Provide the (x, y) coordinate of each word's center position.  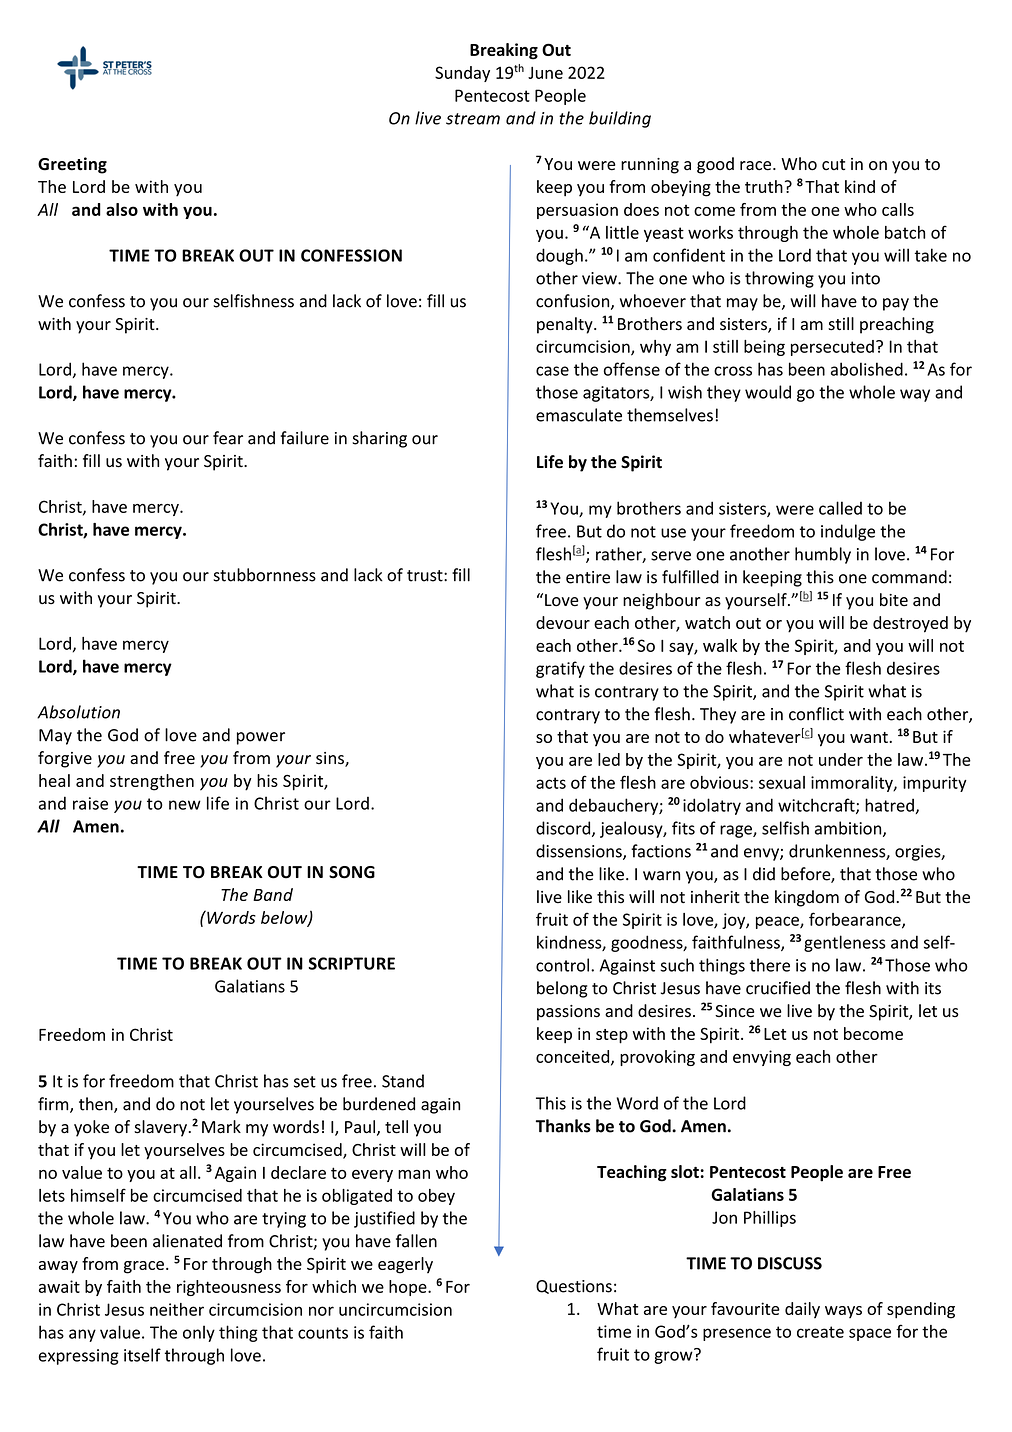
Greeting (72, 165)
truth (764, 186)
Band (273, 894)
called (840, 508)
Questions (574, 1287)
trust (426, 576)
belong (562, 989)
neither (177, 1309)
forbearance (856, 920)
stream (473, 119)
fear (228, 438)
